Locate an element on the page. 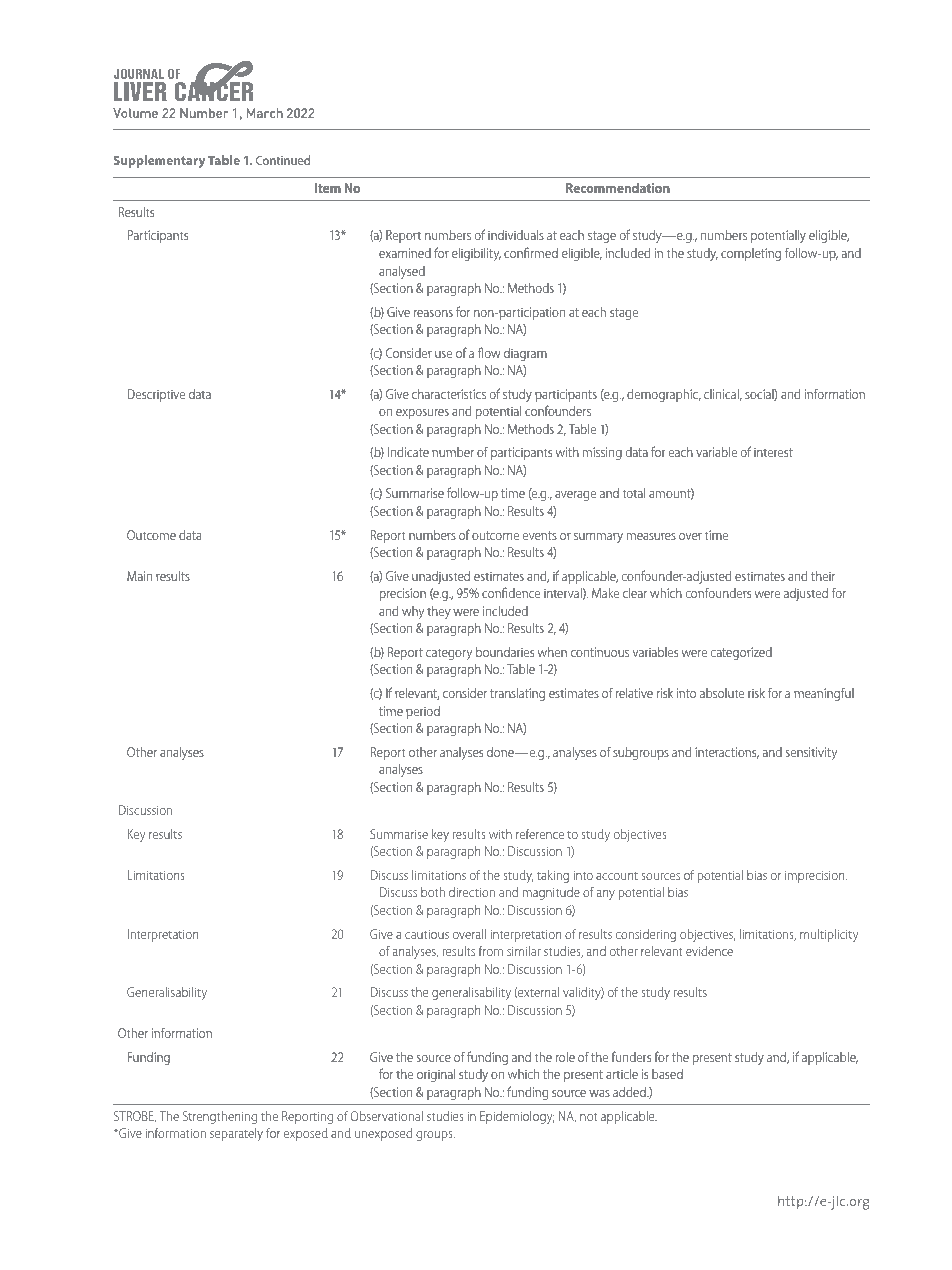 Image resolution: width=952 pixels, height=1270 pixels. interest is located at coordinates (773, 452).
